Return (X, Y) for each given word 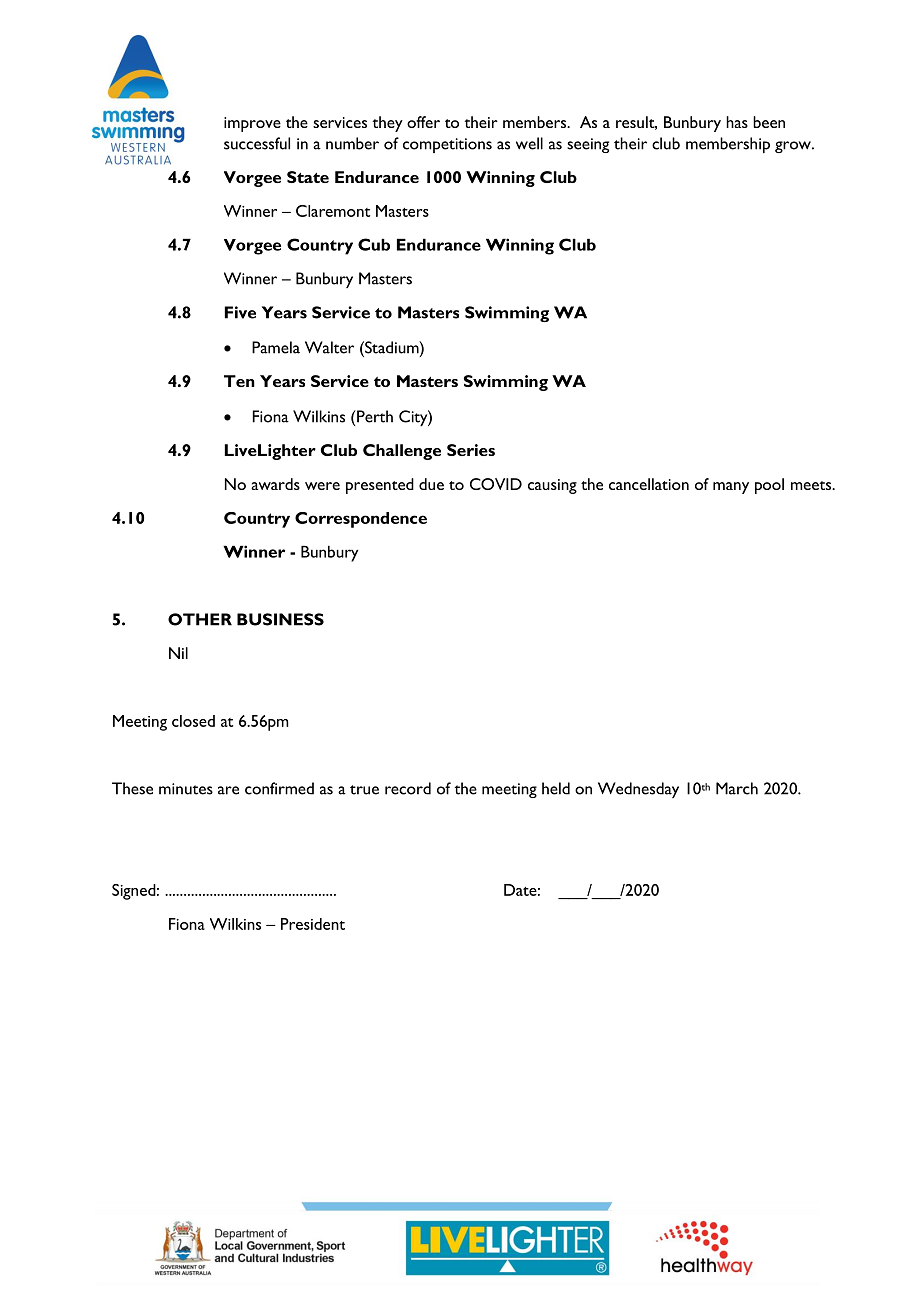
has (737, 122)
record (408, 788)
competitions (447, 145)
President (313, 924)
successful (257, 143)
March (737, 788)
